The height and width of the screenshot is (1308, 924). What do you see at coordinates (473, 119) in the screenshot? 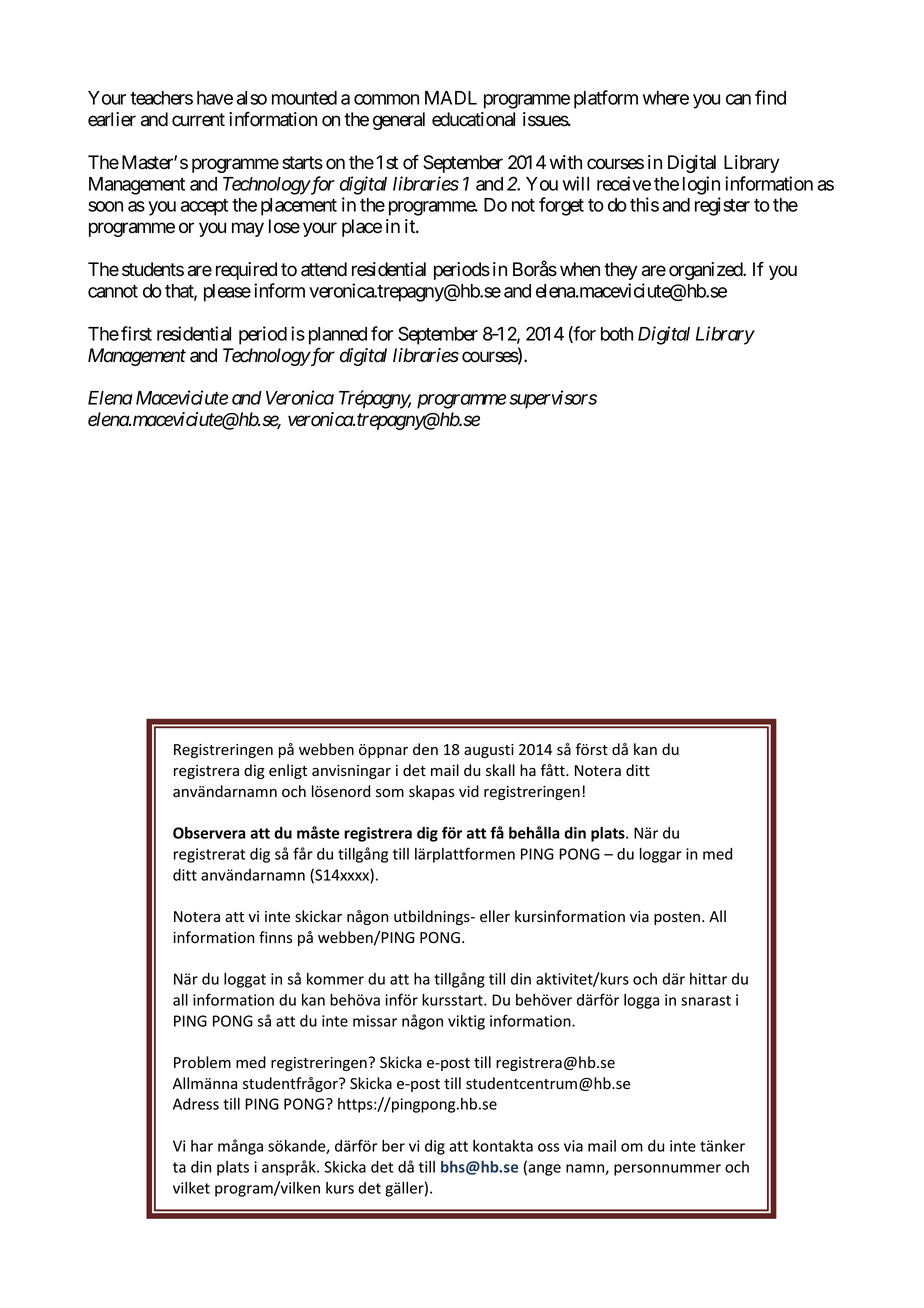
I see `educational` at bounding box center [473, 119].
